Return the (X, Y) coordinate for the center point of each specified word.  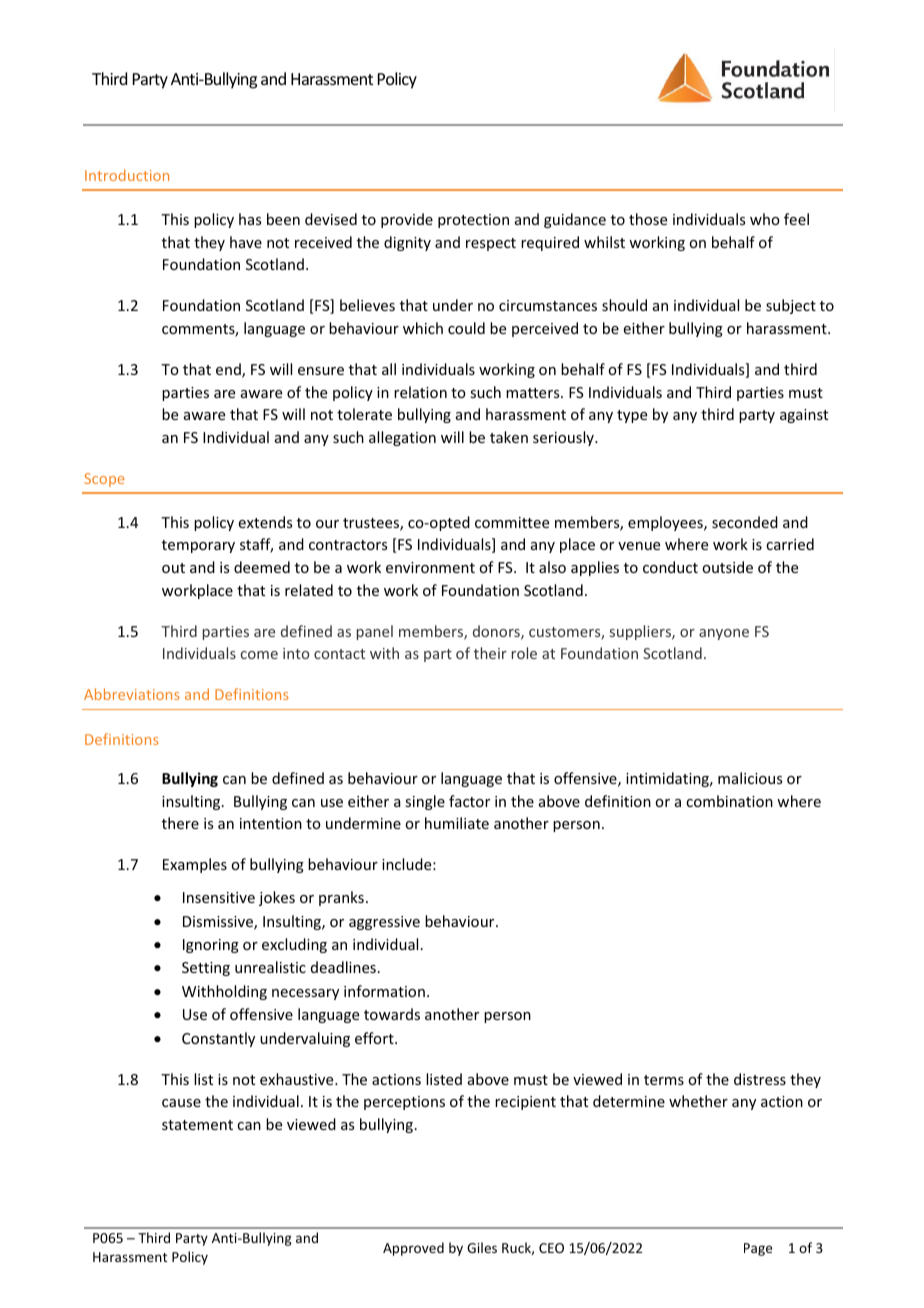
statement (197, 1125)
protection (473, 221)
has (250, 219)
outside (727, 567)
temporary (198, 546)
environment (430, 567)
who (765, 219)
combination (729, 801)
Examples (195, 865)
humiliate (457, 823)
